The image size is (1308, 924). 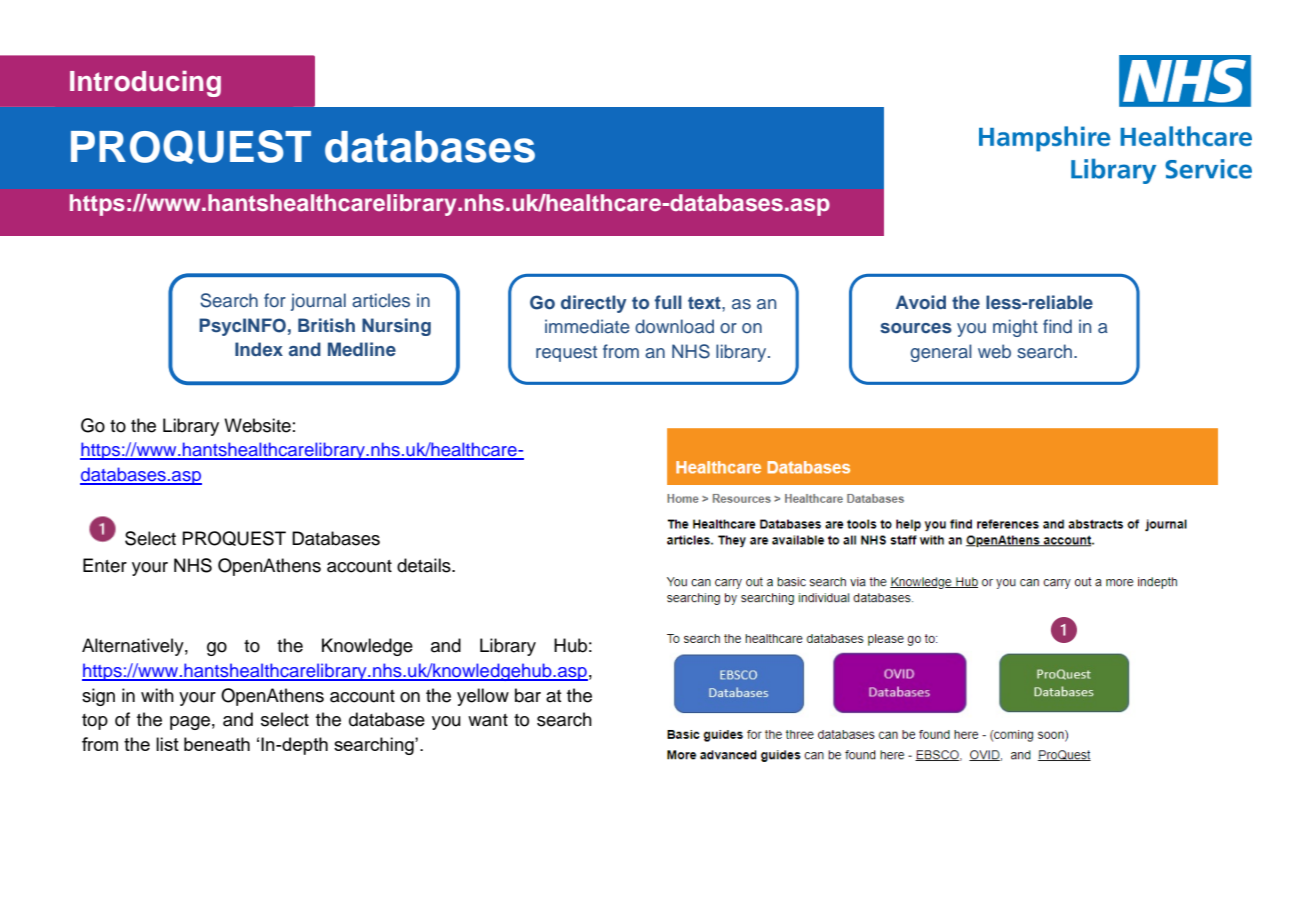 I want to click on general, so click(x=941, y=353).
